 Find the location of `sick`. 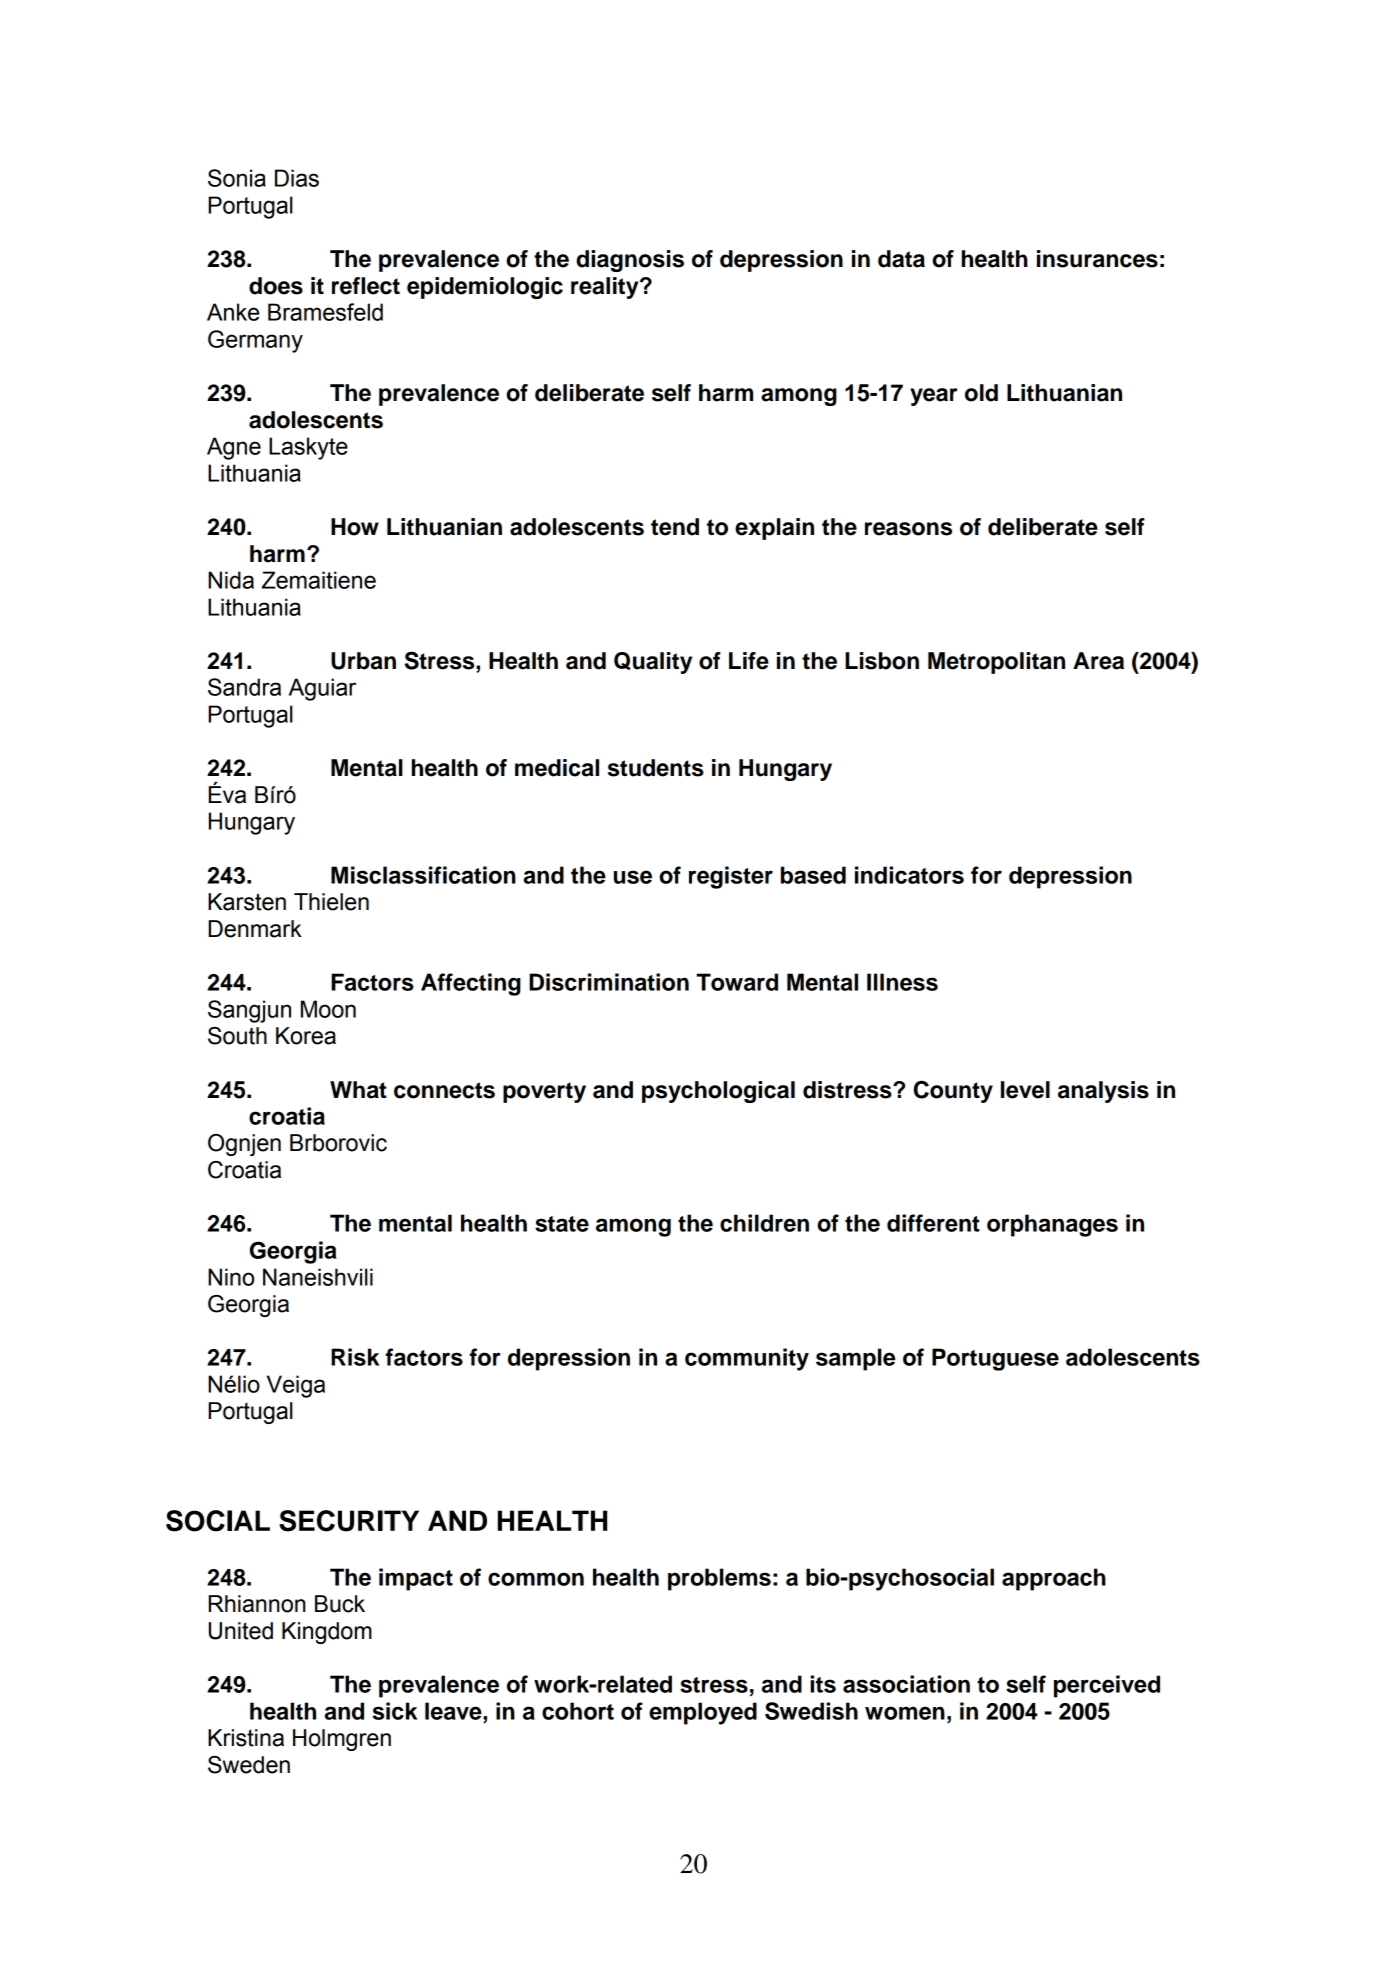

sick is located at coordinates (394, 1711).
